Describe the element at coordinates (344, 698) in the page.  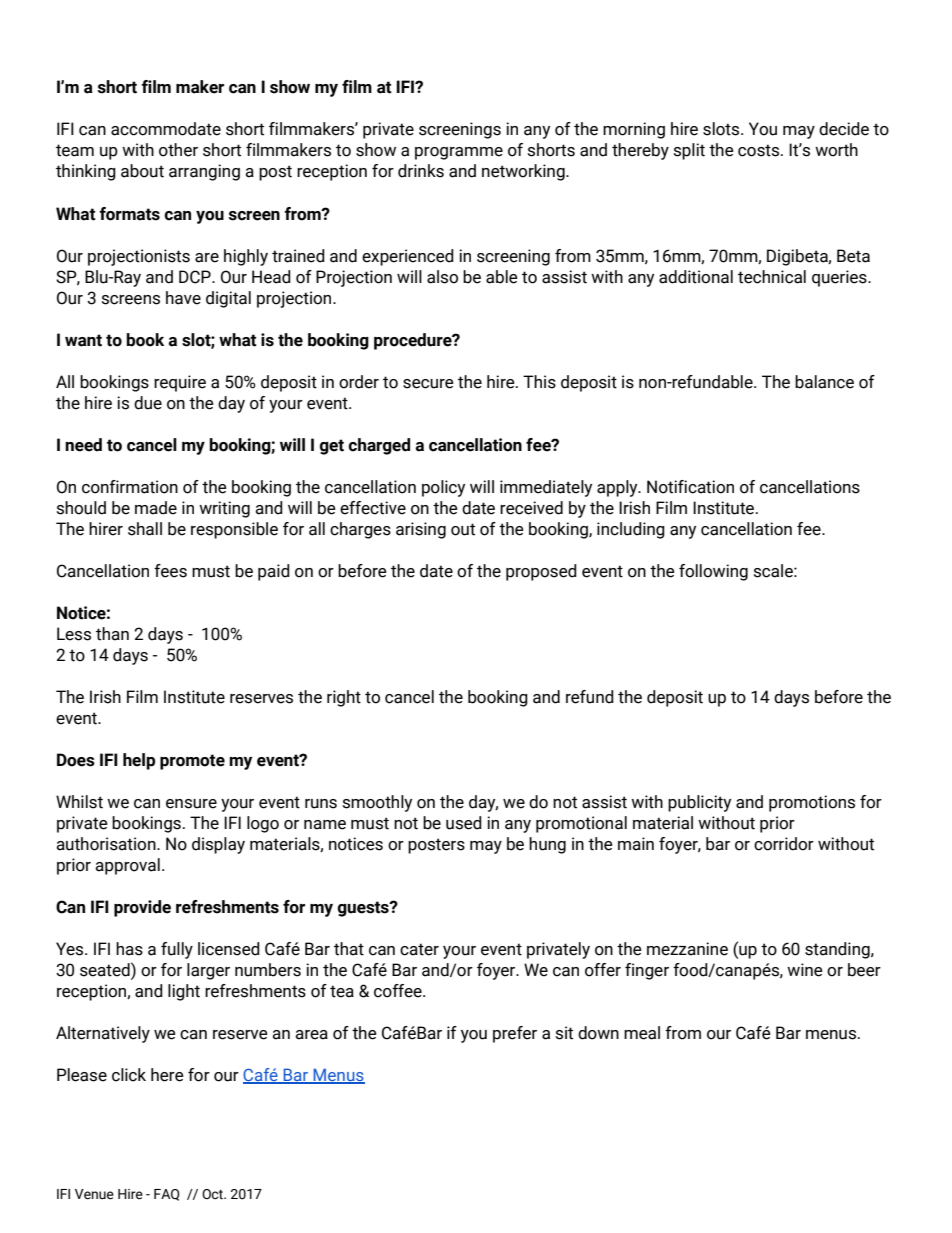
I see `right` at that location.
